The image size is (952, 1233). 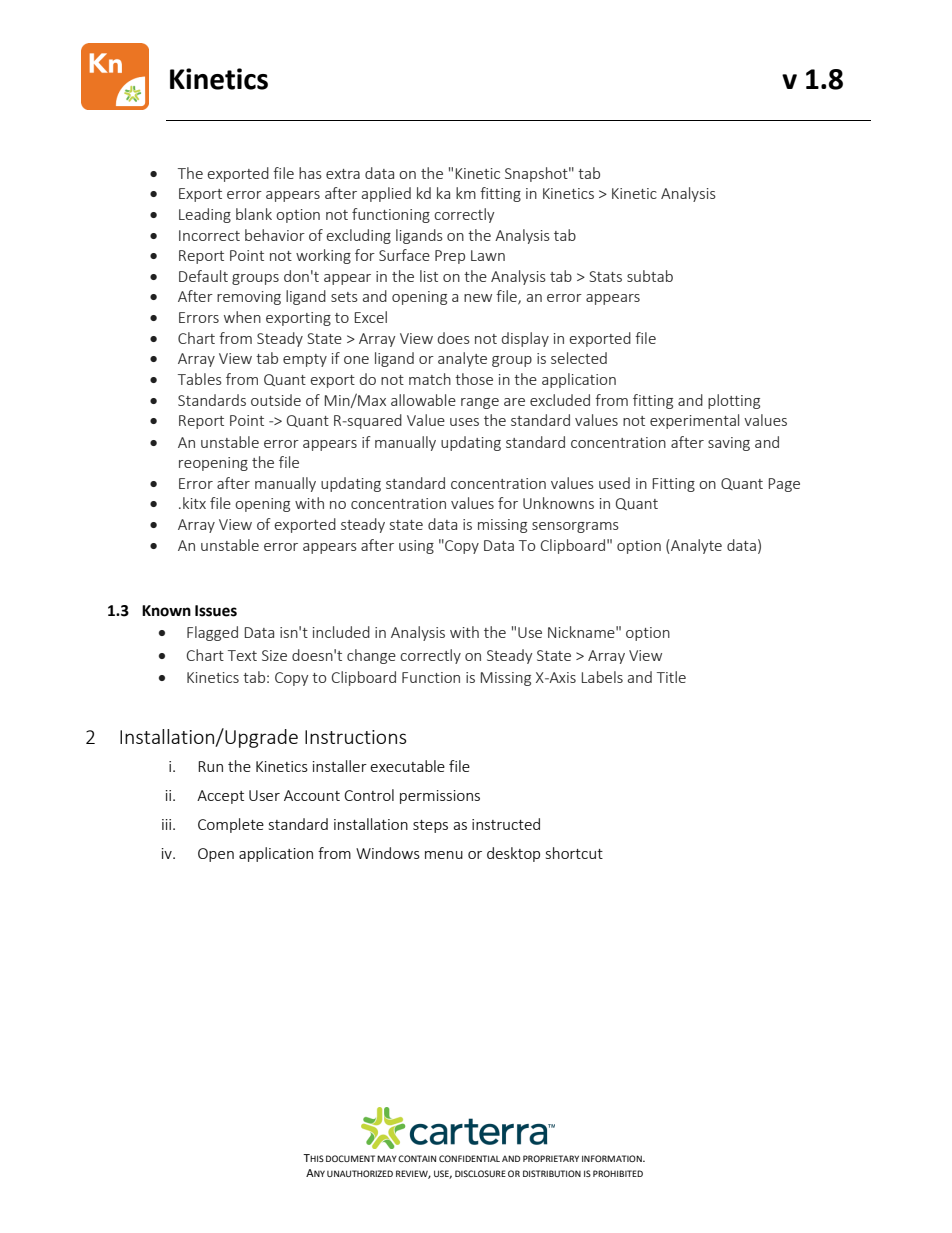 What do you see at coordinates (605, 276) in the image?
I see `Stats` at bounding box center [605, 276].
